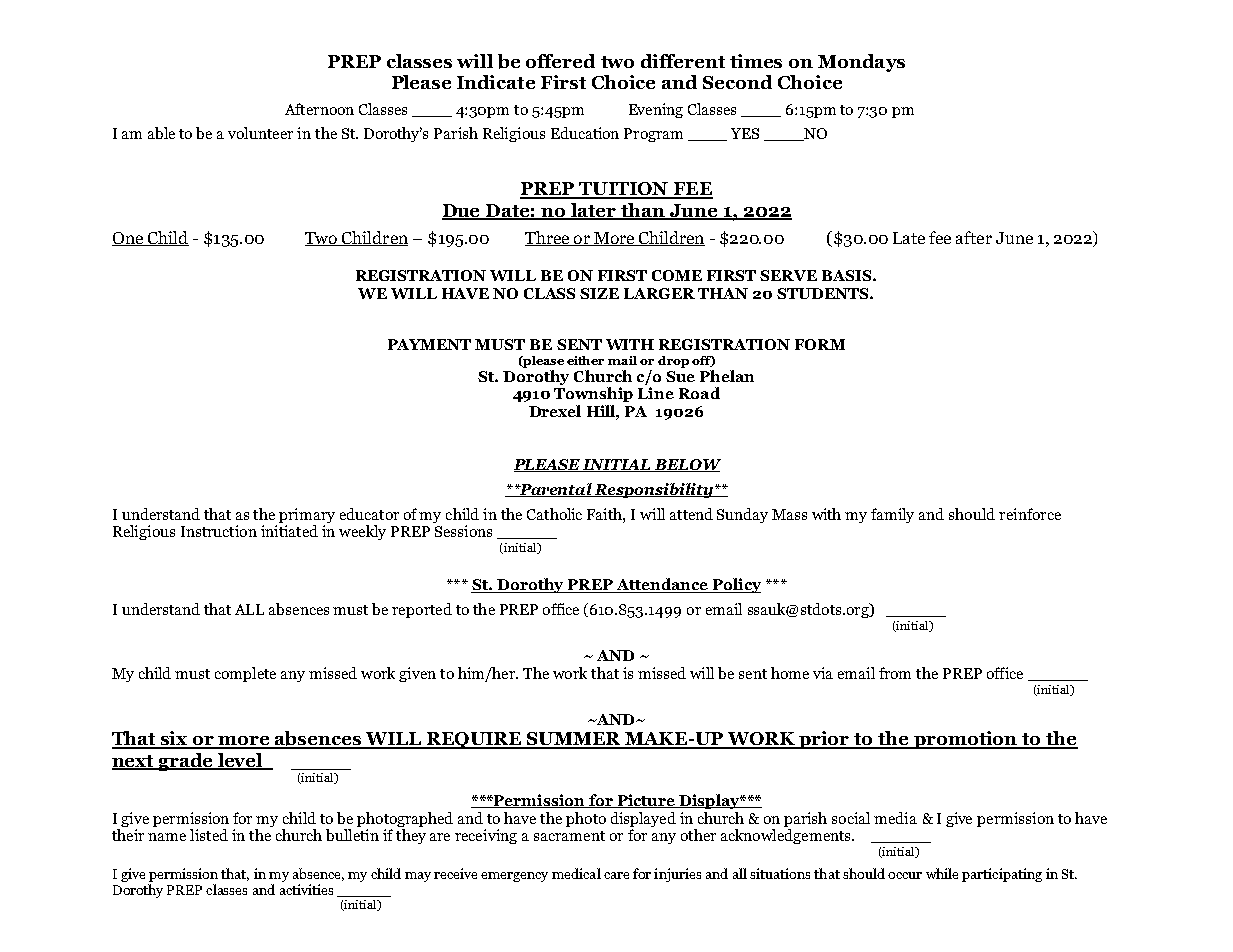  Describe the element at coordinates (560, 61) in the document. I see `offered` at that location.
